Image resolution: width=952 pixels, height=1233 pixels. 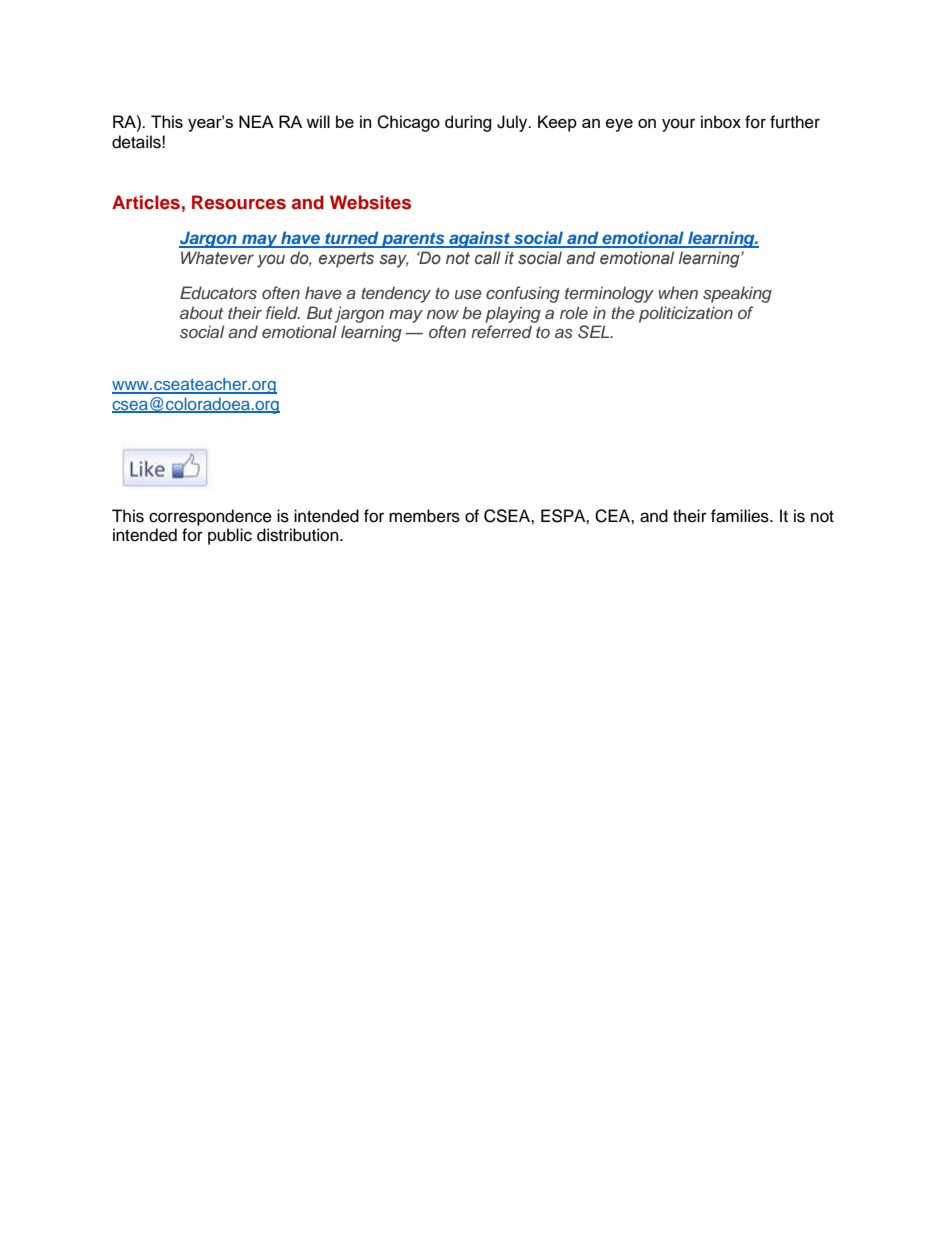 I want to click on during, so click(x=468, y=123).
